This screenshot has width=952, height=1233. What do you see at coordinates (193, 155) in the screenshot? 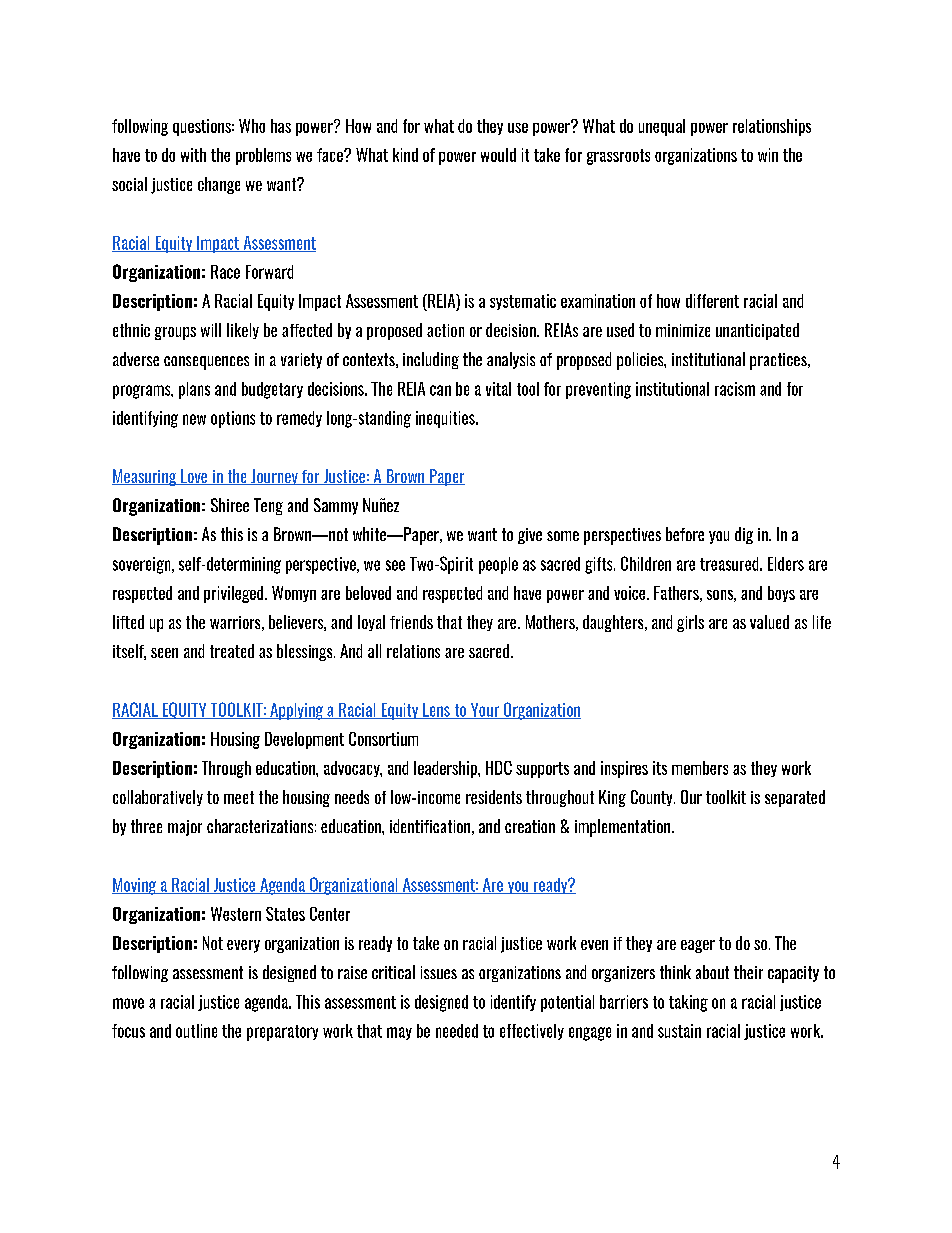
I see `with` at bounding box center [193, 155].
